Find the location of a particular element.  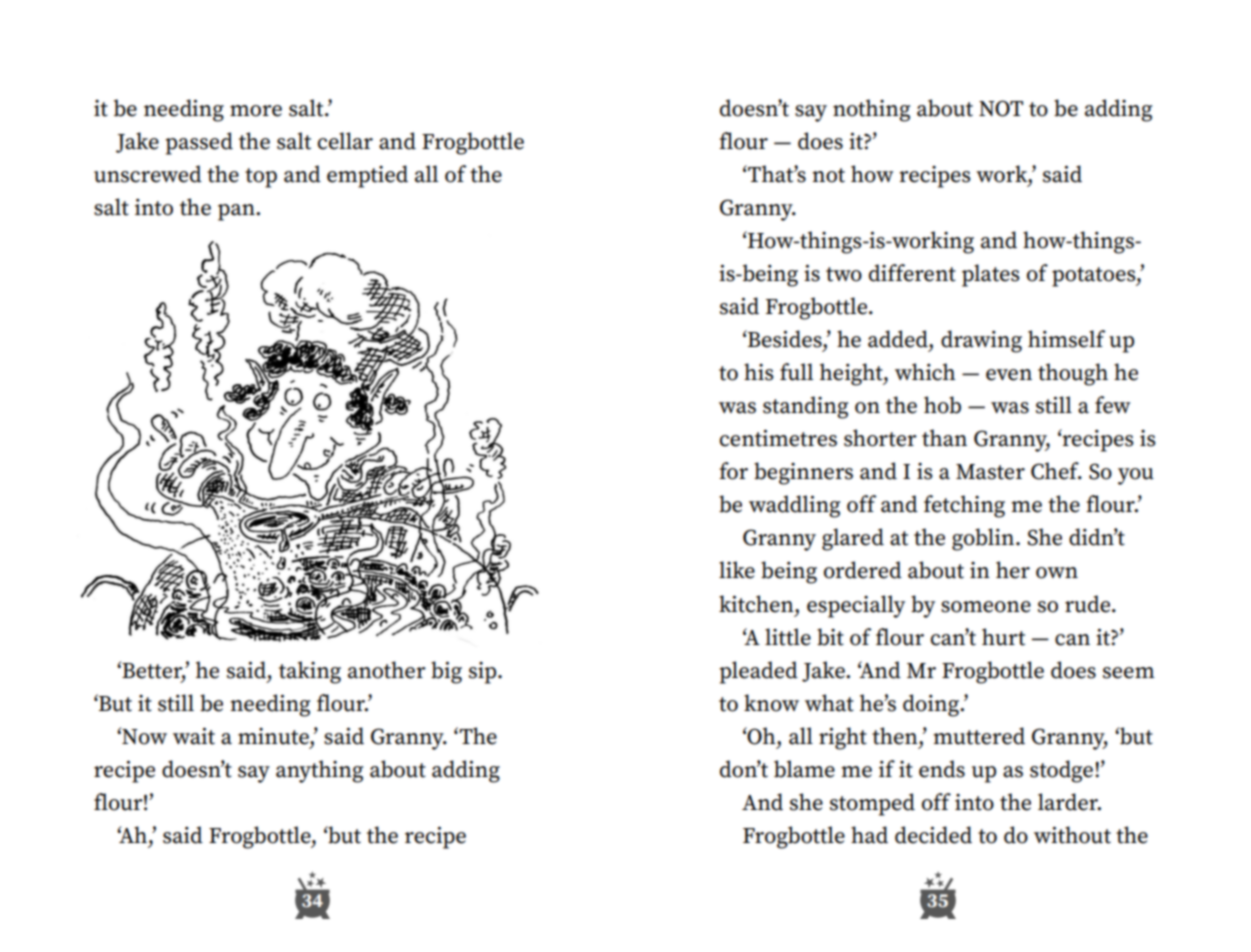

anything is located at coordinates (319, 771).
